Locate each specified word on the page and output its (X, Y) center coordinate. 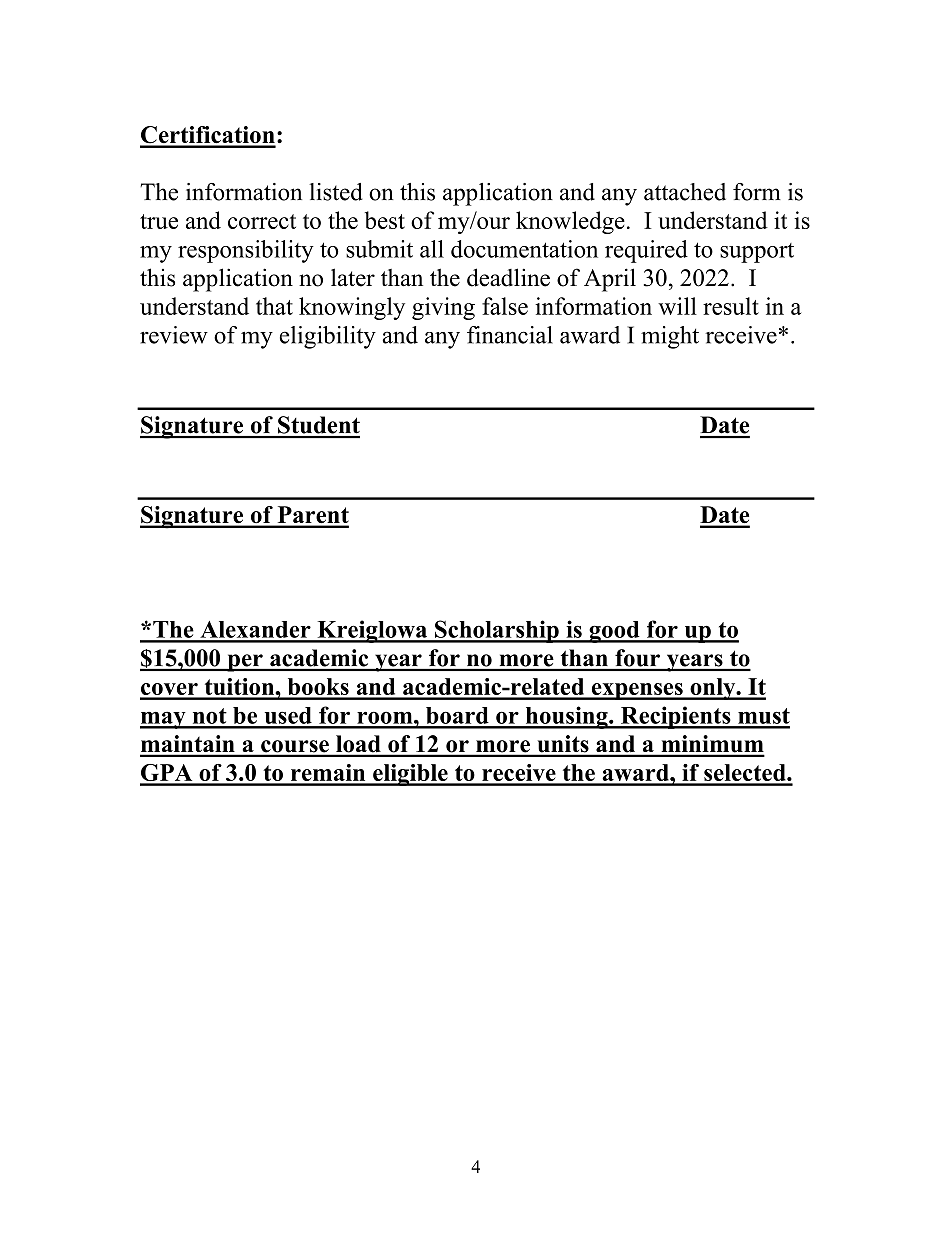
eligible (410, 775)
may (164, 720)
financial (510, 335)
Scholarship (497, 631)
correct (262, 221)
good (614, 632)
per (245, 663)
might (670, 337)
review (174, 335)
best (385, 220)
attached (685, 192)
